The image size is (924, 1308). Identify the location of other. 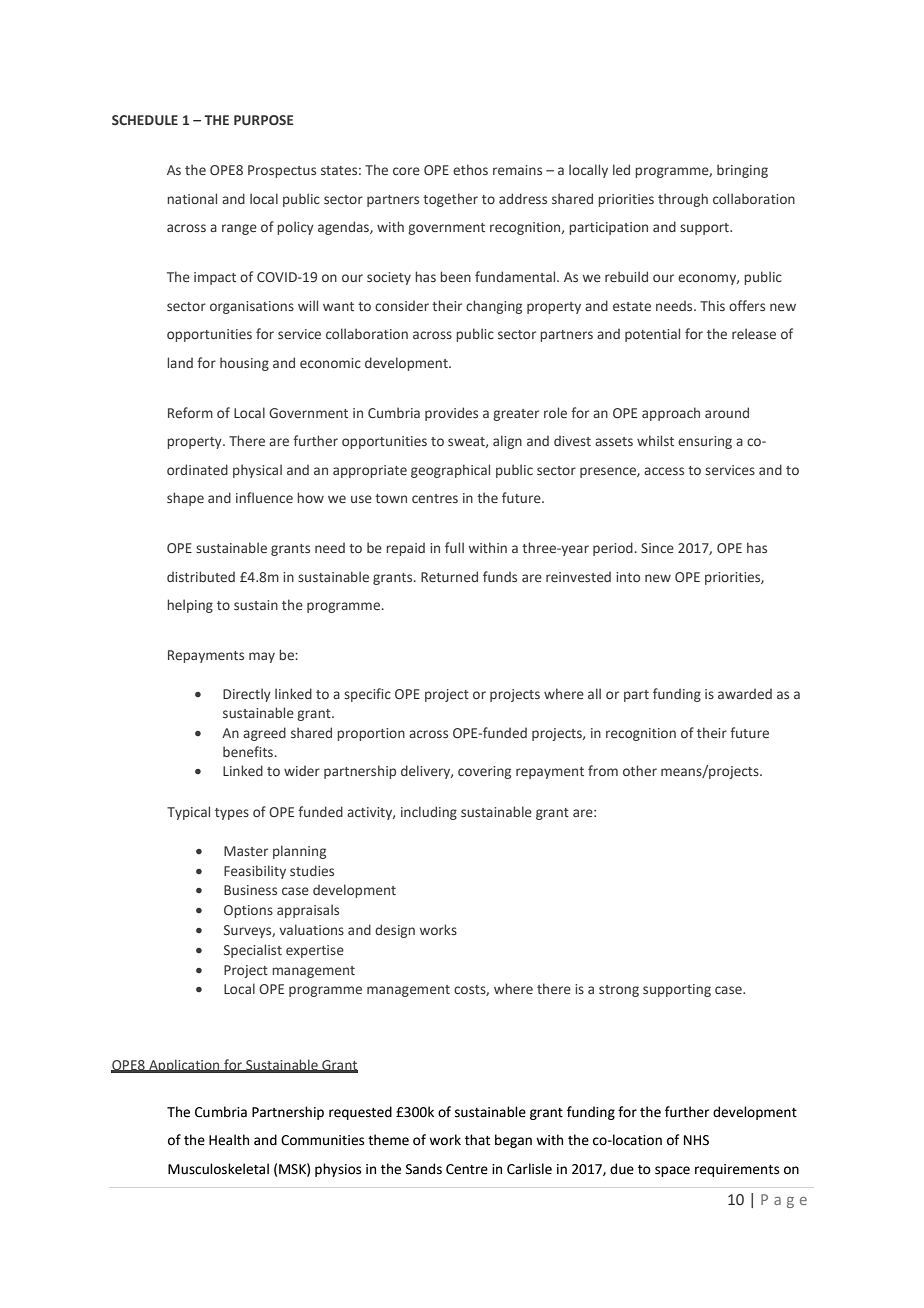
(640, 770).
